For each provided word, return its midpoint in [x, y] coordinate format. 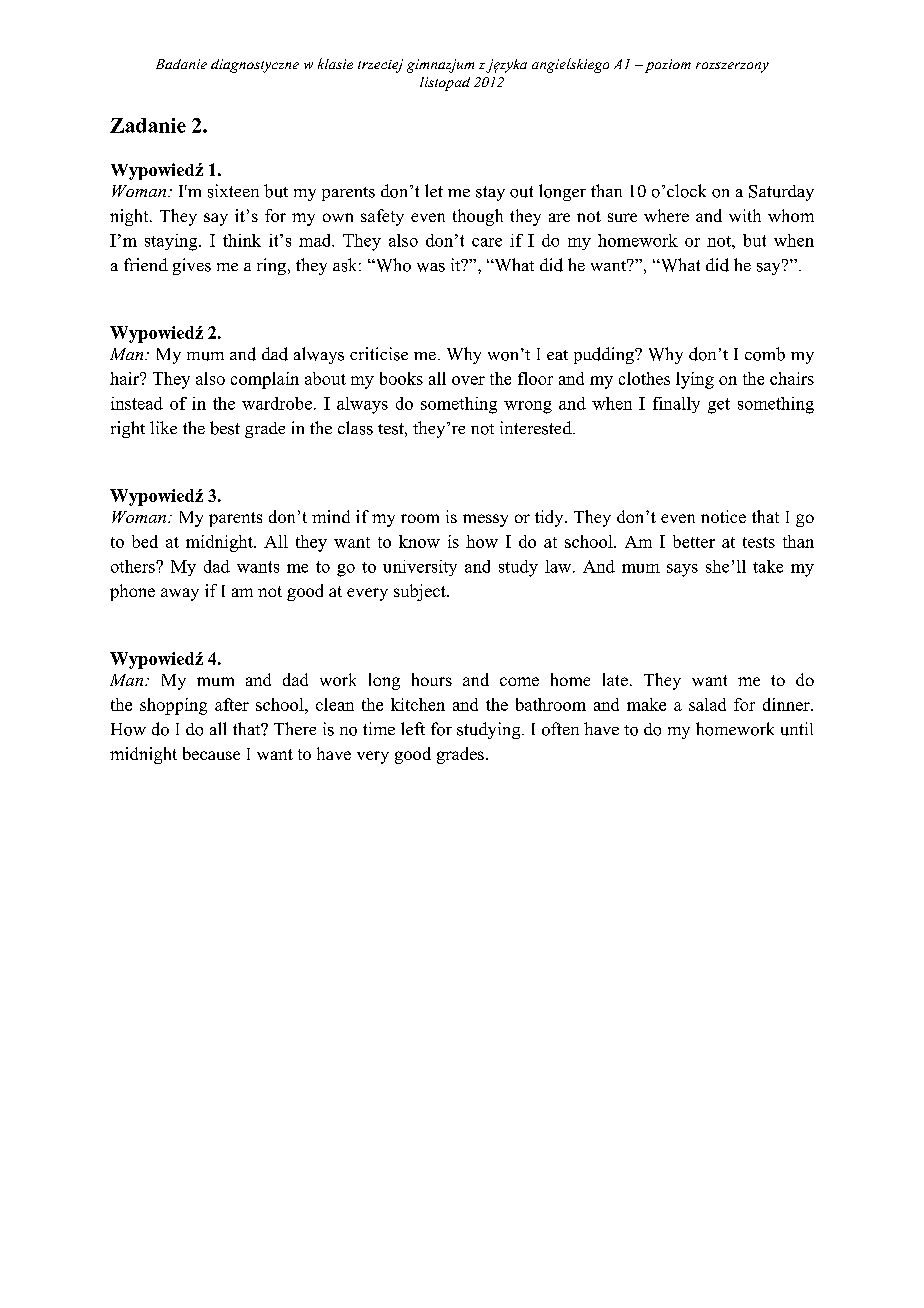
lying [695, 380]
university [420, 568]
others [134, 566]
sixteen [233, 191]
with [745, 215]
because [211, 753]
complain [265, 380]
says [682, 570]
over [468, 380]
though [478, 217]
